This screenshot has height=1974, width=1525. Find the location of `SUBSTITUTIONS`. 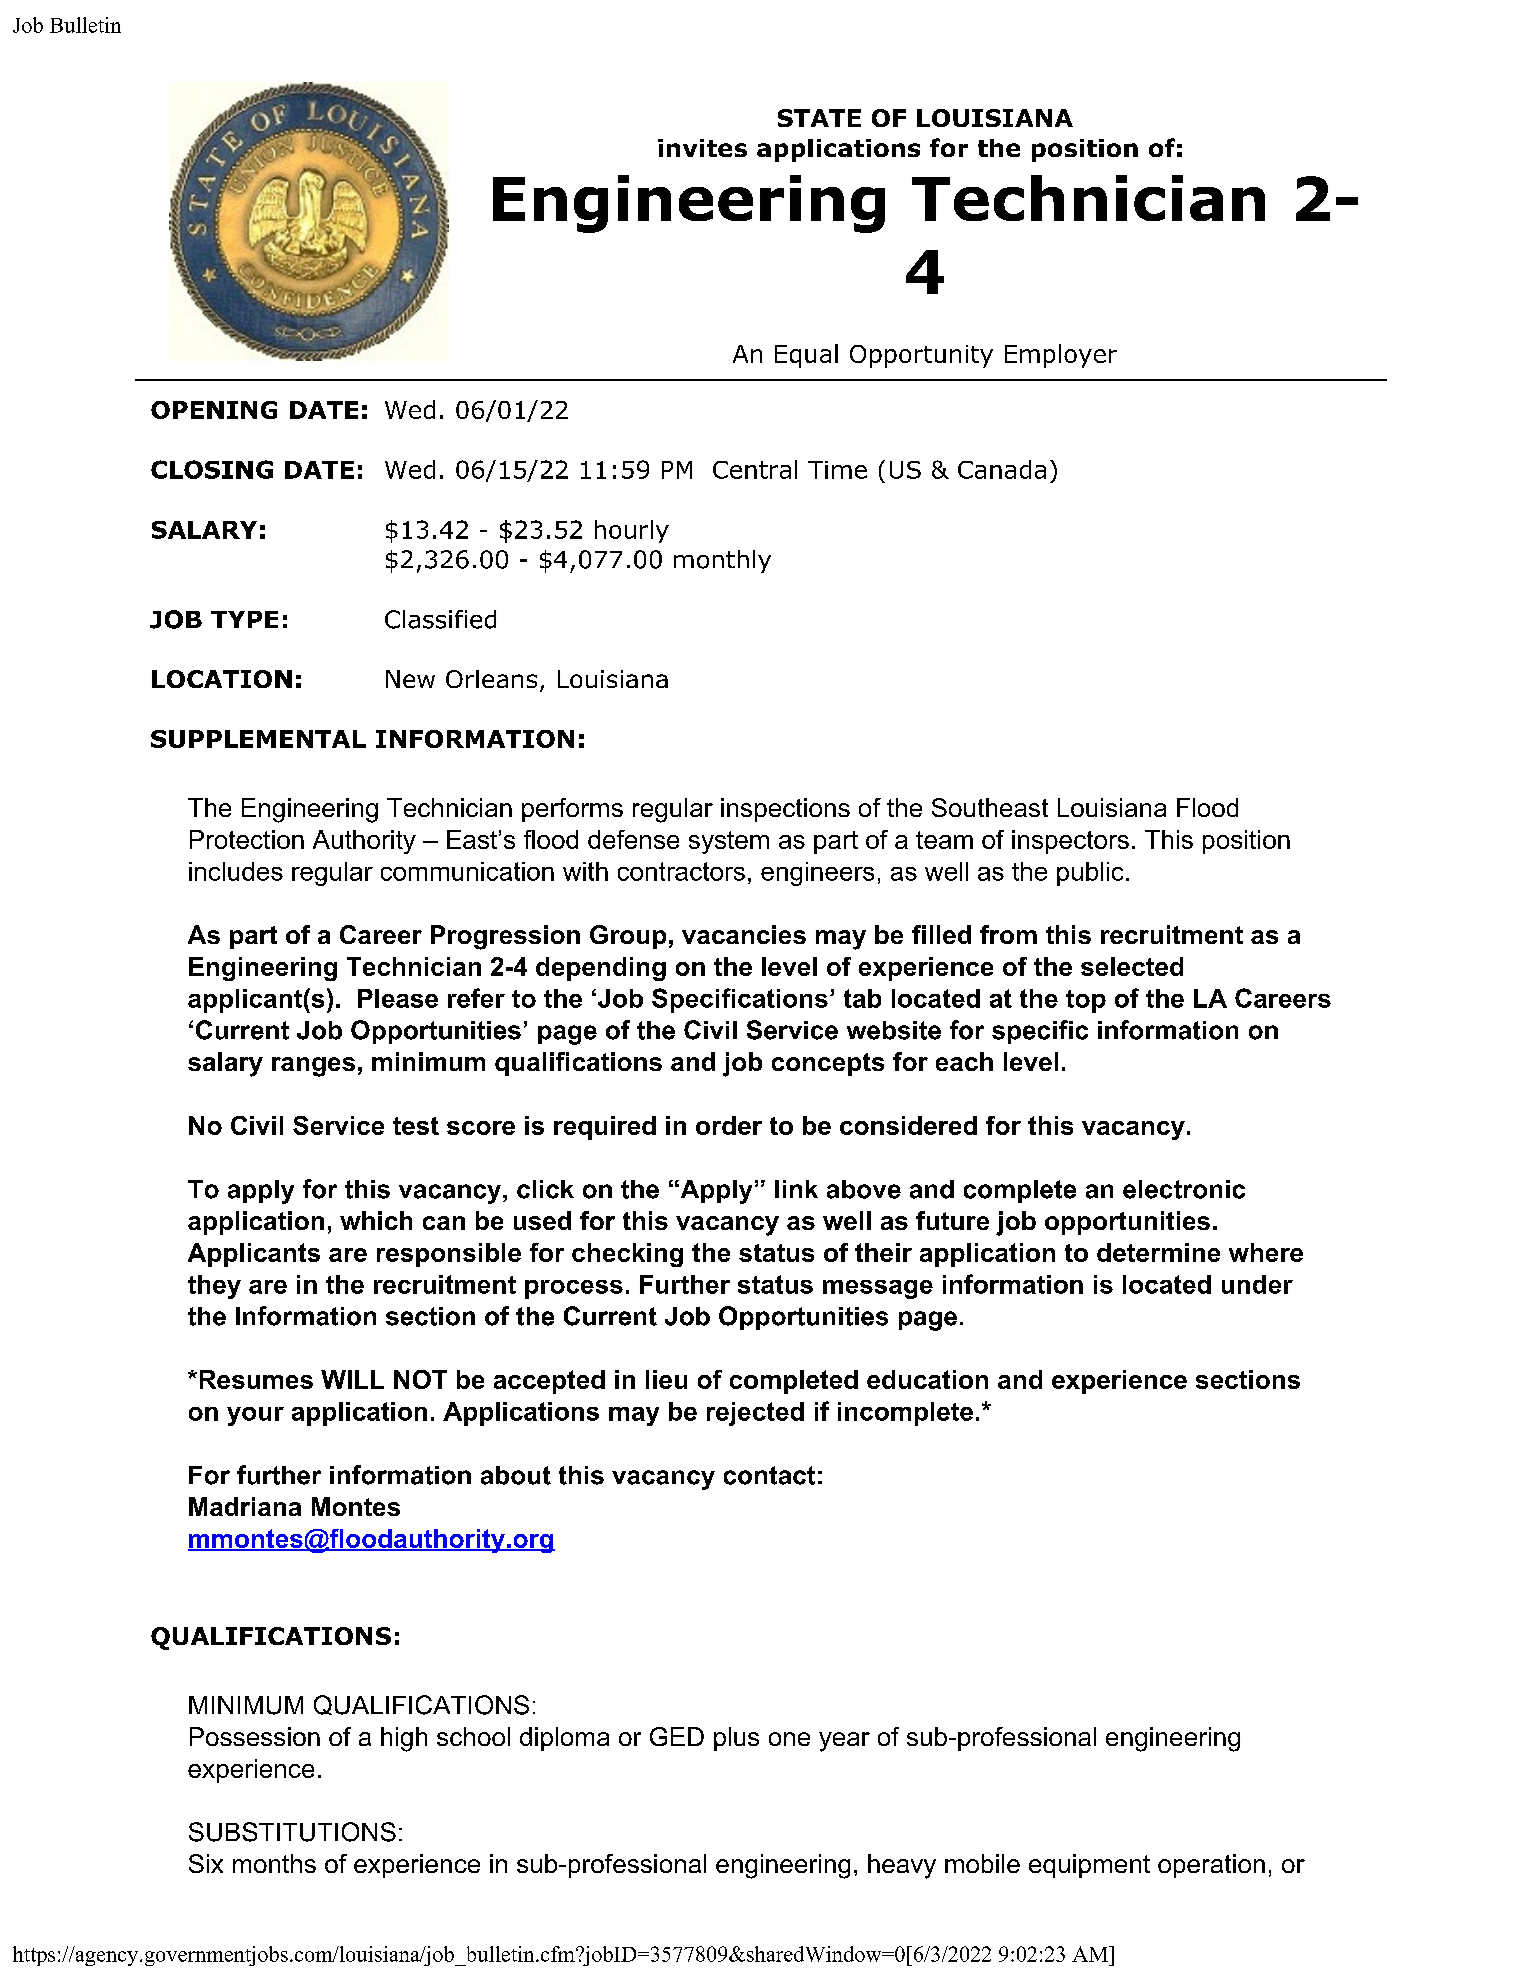

SUBSTITUTIONS is located at coordinates (292, 1832).
